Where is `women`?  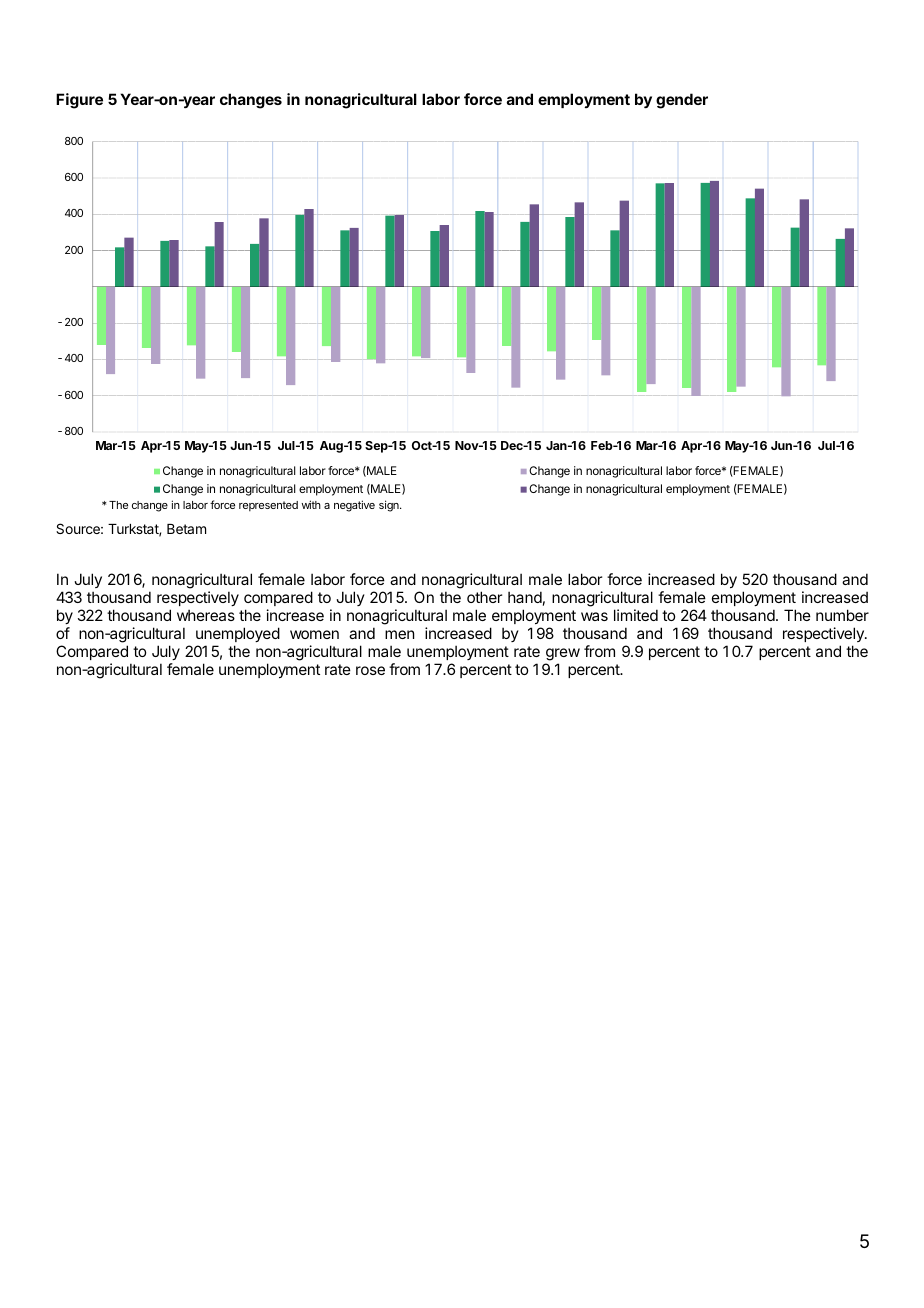 women is located at coordinates (314, 634).
